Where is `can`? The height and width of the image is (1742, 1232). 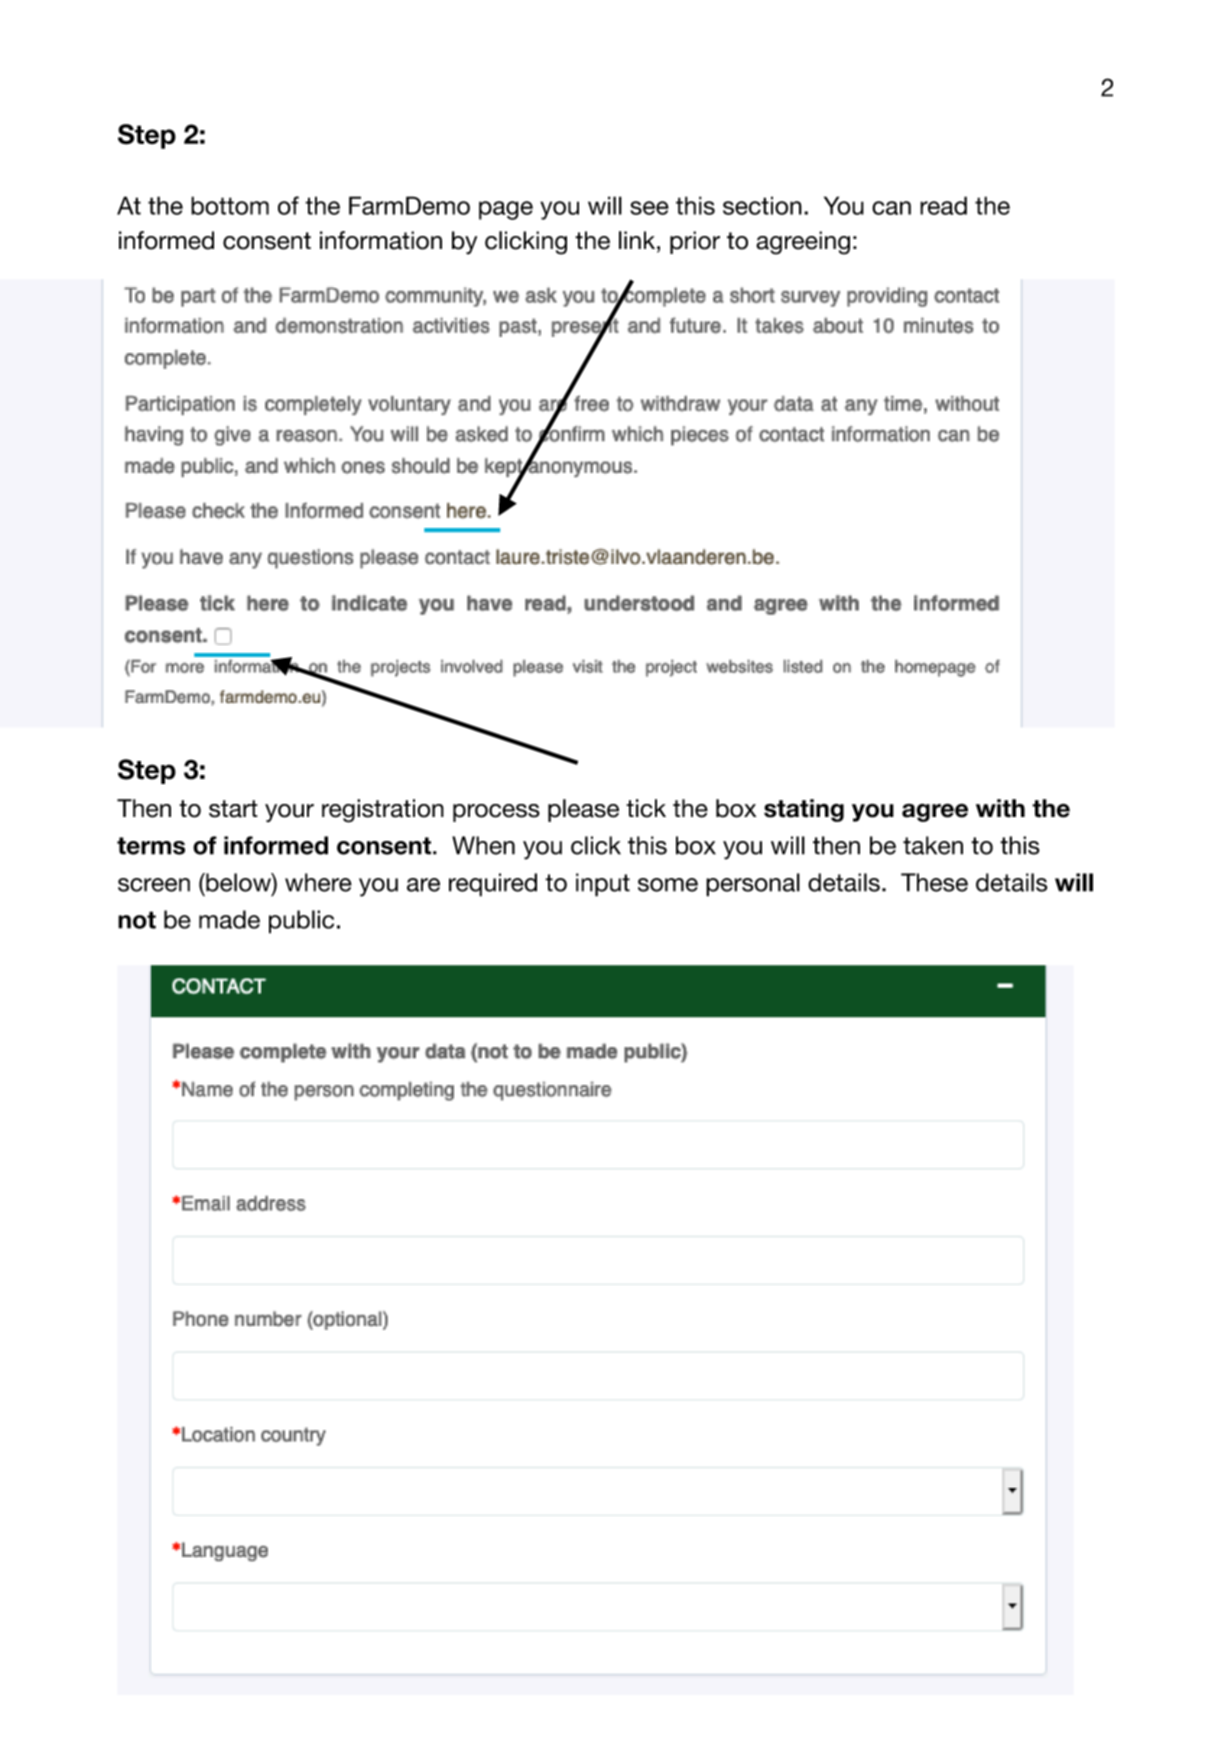
can is located at coordinates (891, 208).
